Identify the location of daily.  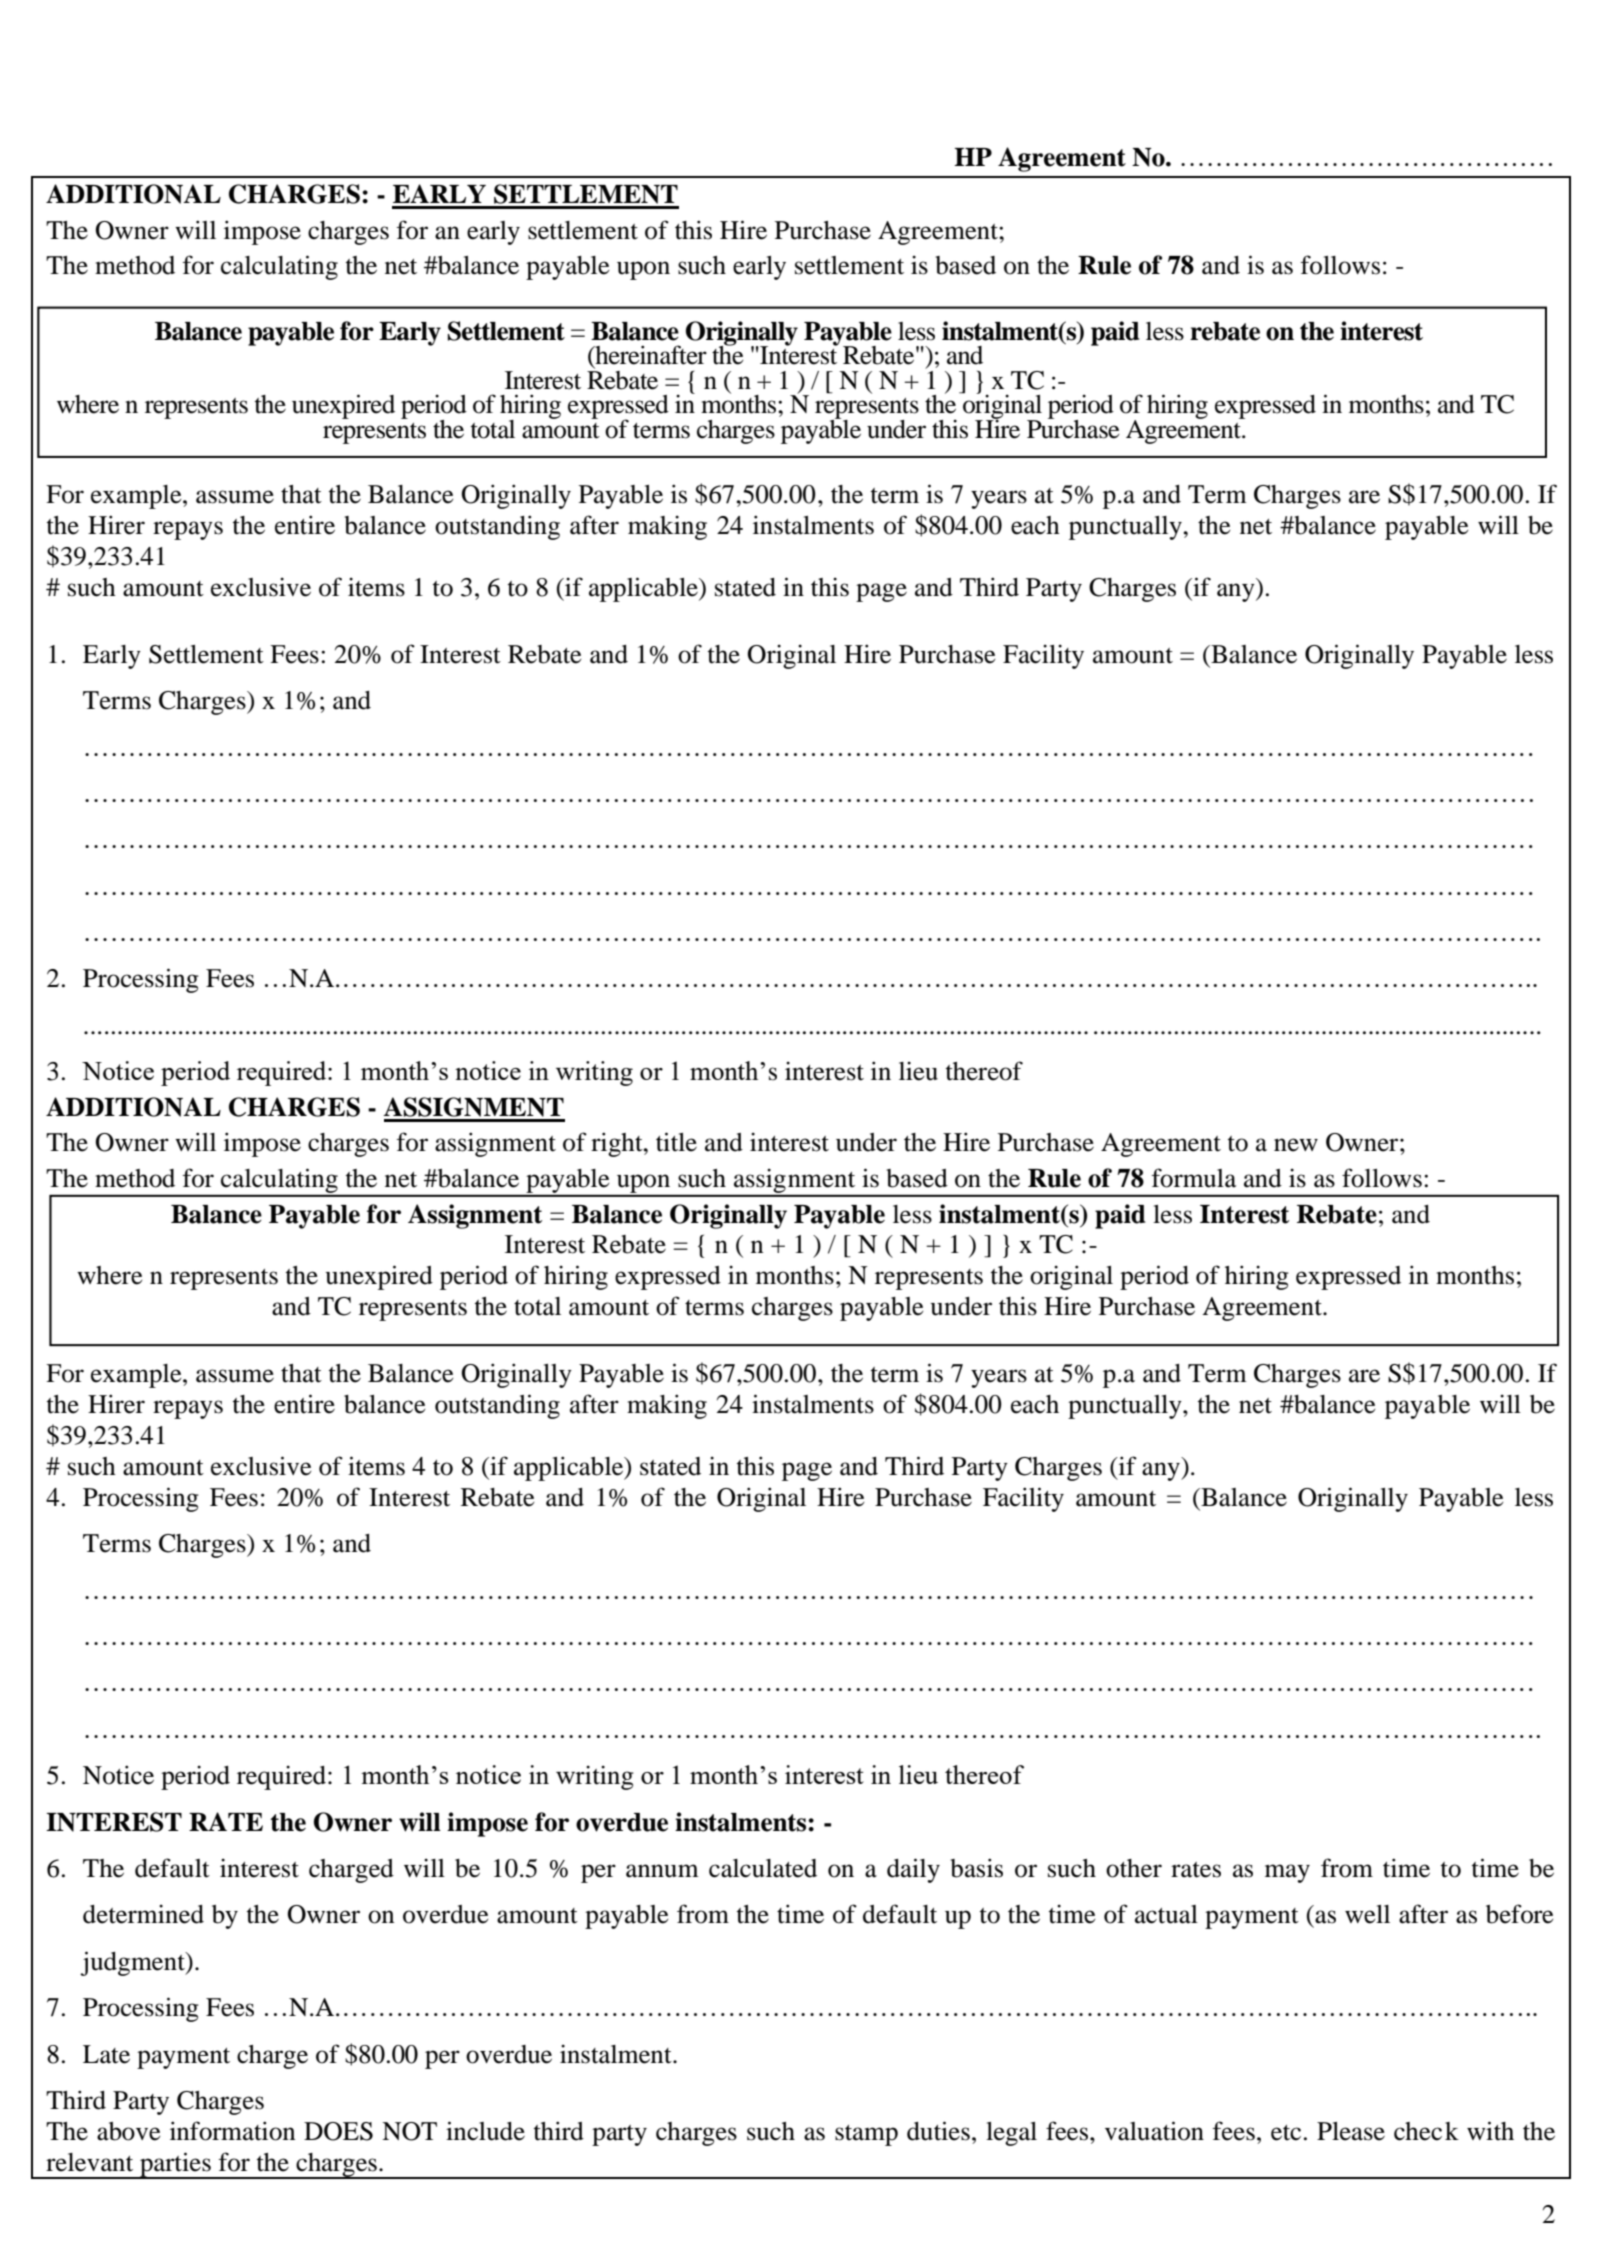
(913, 1870).
